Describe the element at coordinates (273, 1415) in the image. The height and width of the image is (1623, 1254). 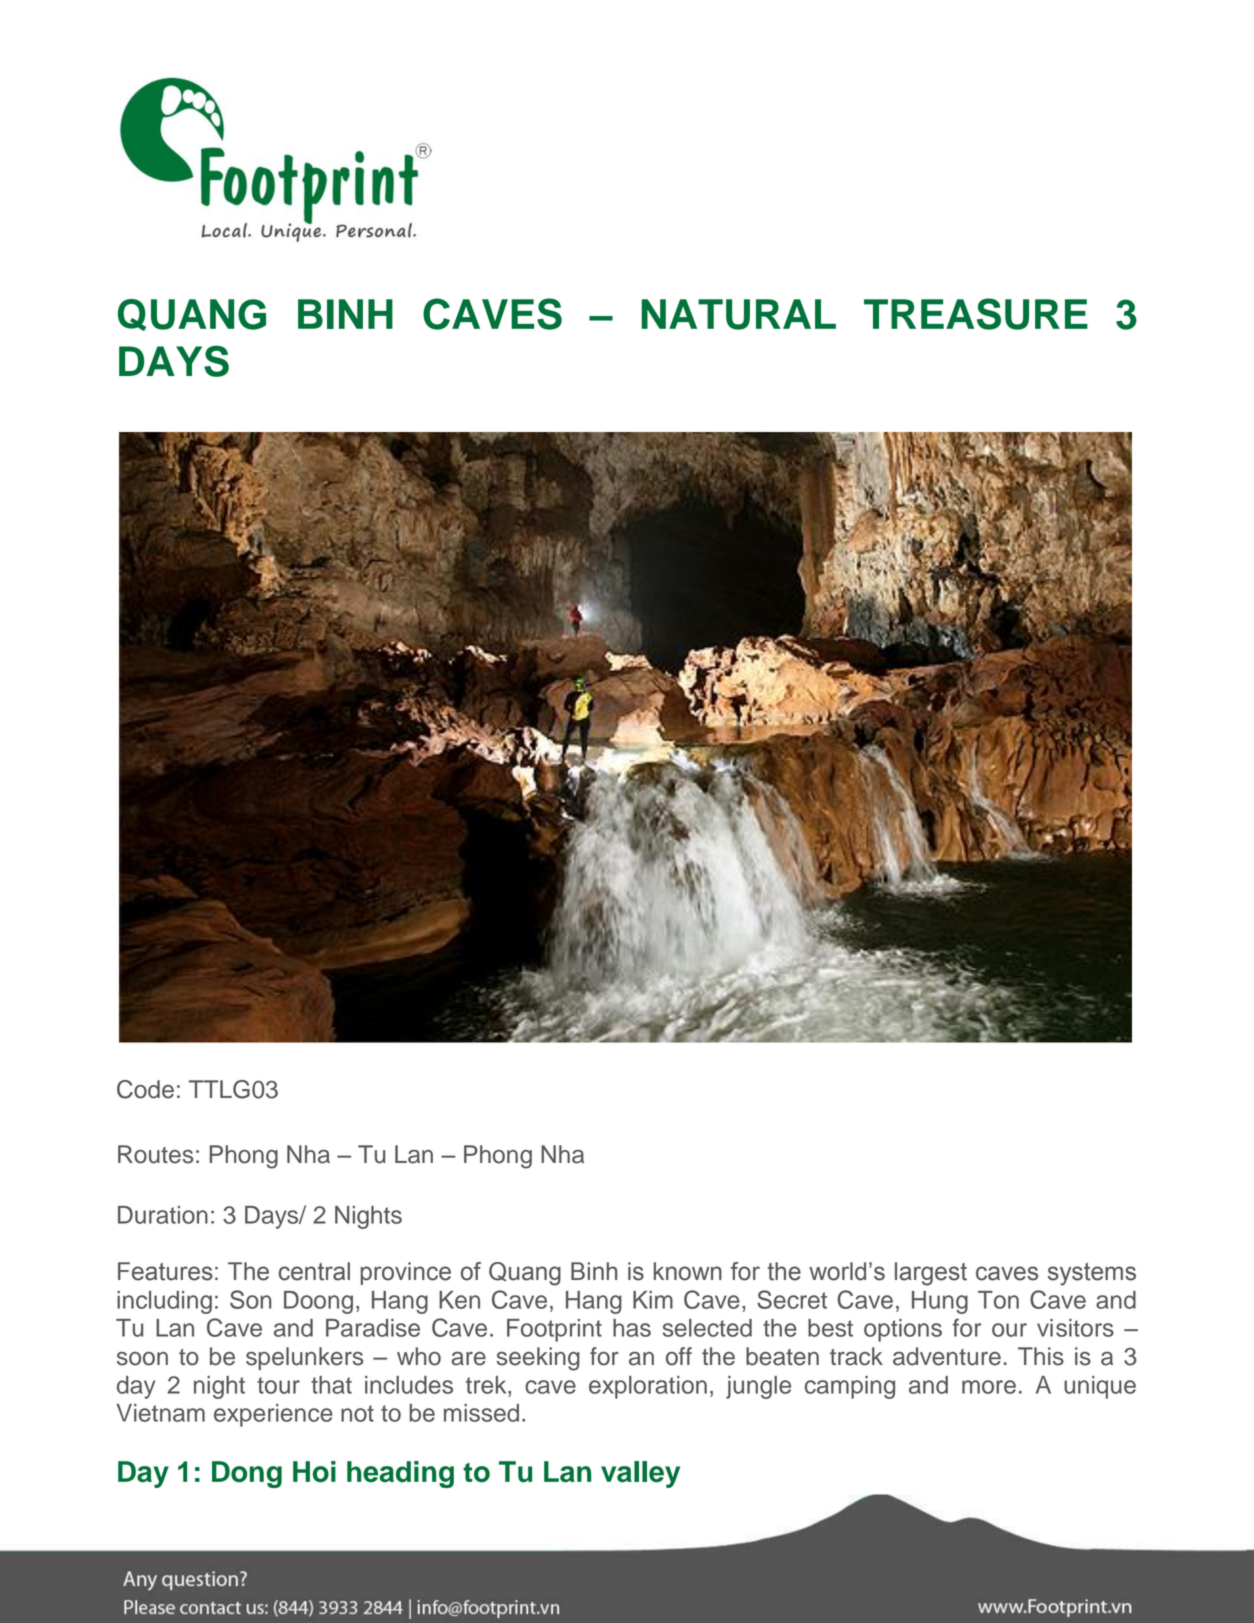
I see `experience` at that location.
